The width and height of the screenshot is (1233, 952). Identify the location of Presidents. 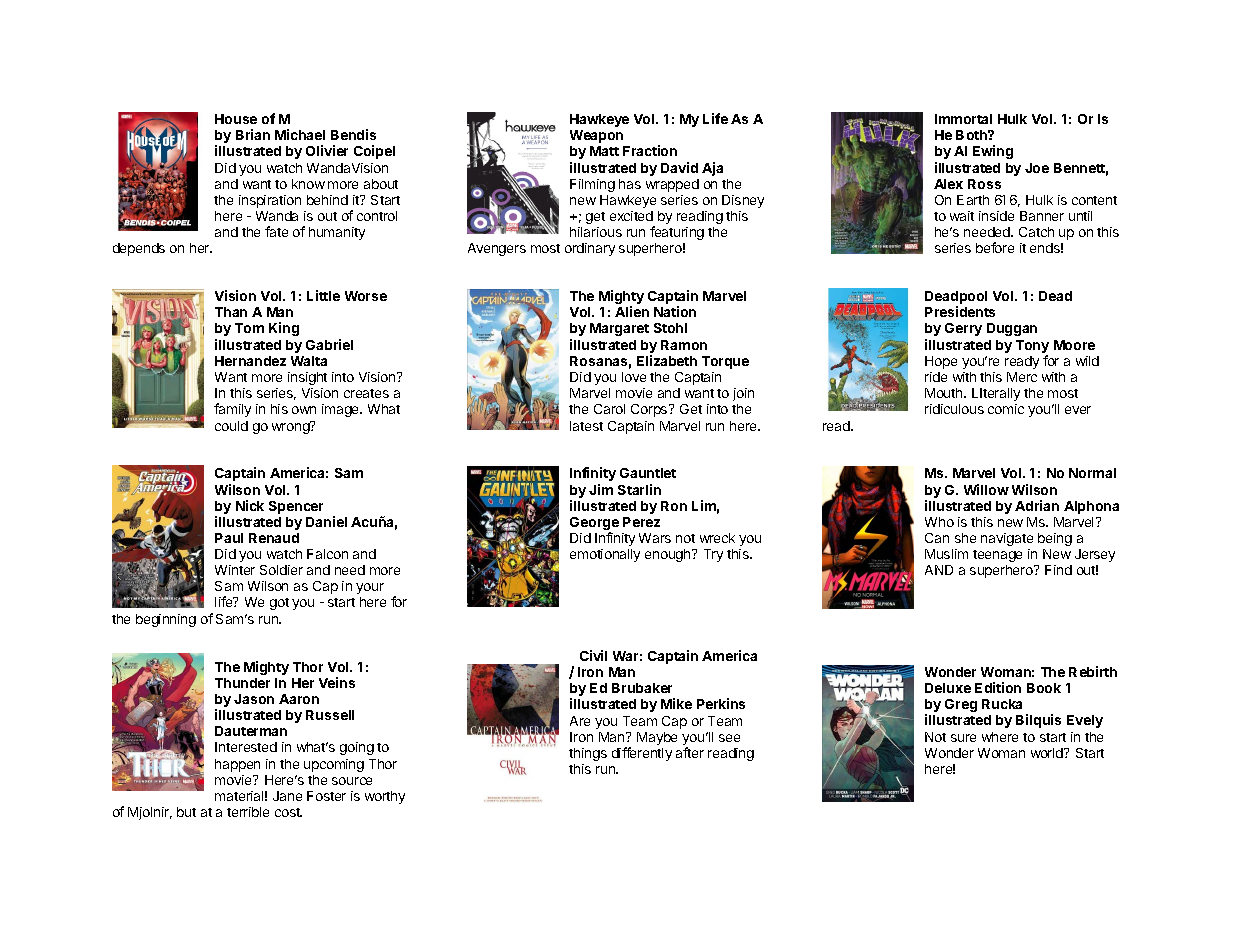
(960, 311).
